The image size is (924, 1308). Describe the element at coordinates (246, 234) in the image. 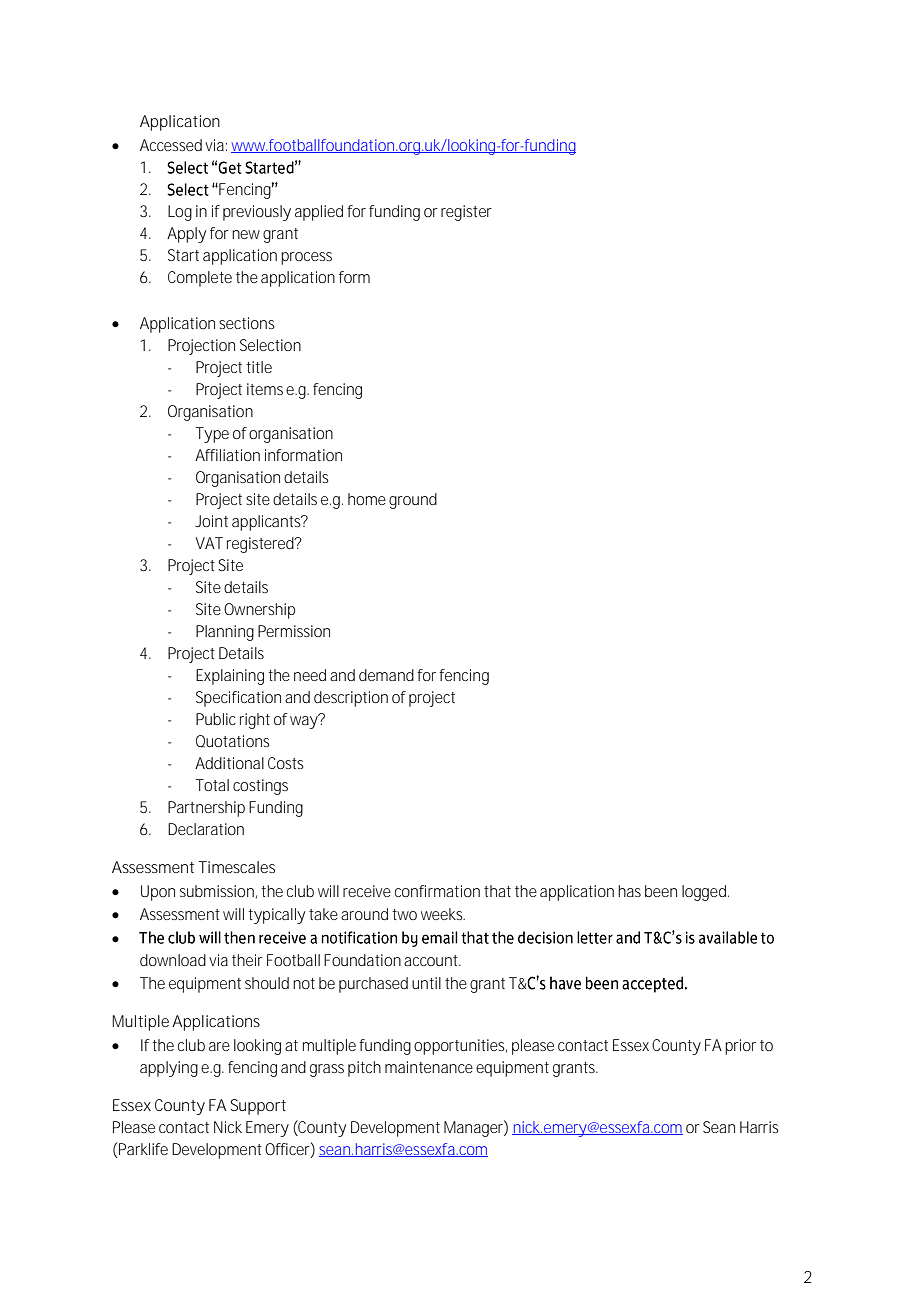

I see `new` at that location.
